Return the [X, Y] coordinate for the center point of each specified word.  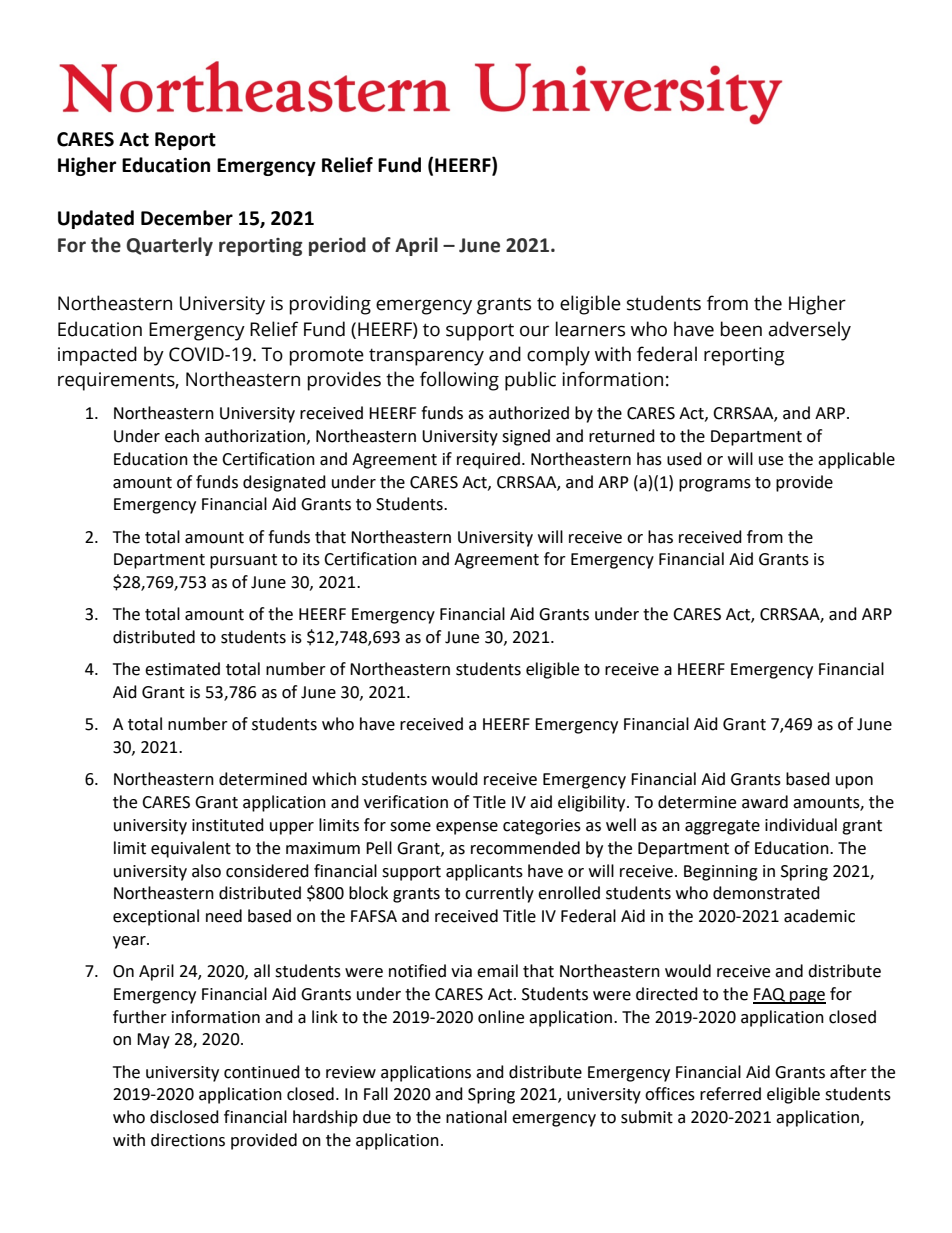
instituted [228, 825]
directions [188, 1140]
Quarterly [169, 246]
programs [715, 485]
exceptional [156, 917]
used [684, 459]
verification [406, 802]
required [488, 460]
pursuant [243, 561]
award [765, 802]
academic [819, 916]
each [182, 436]
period [337, 246]
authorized [529, 413]
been [741, 329]
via [461, 971]
